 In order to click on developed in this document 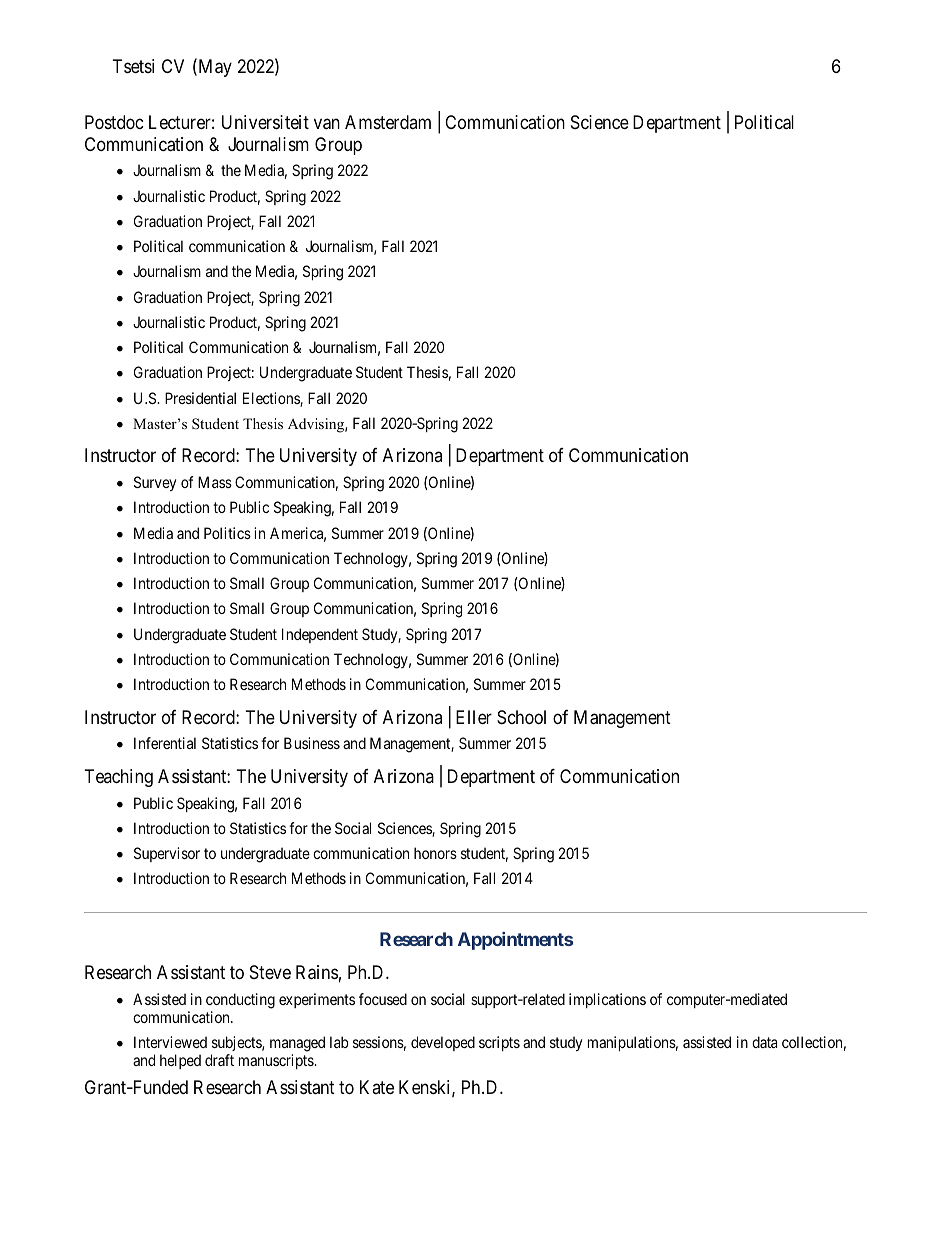, I will do `click(443, 1043)`.
